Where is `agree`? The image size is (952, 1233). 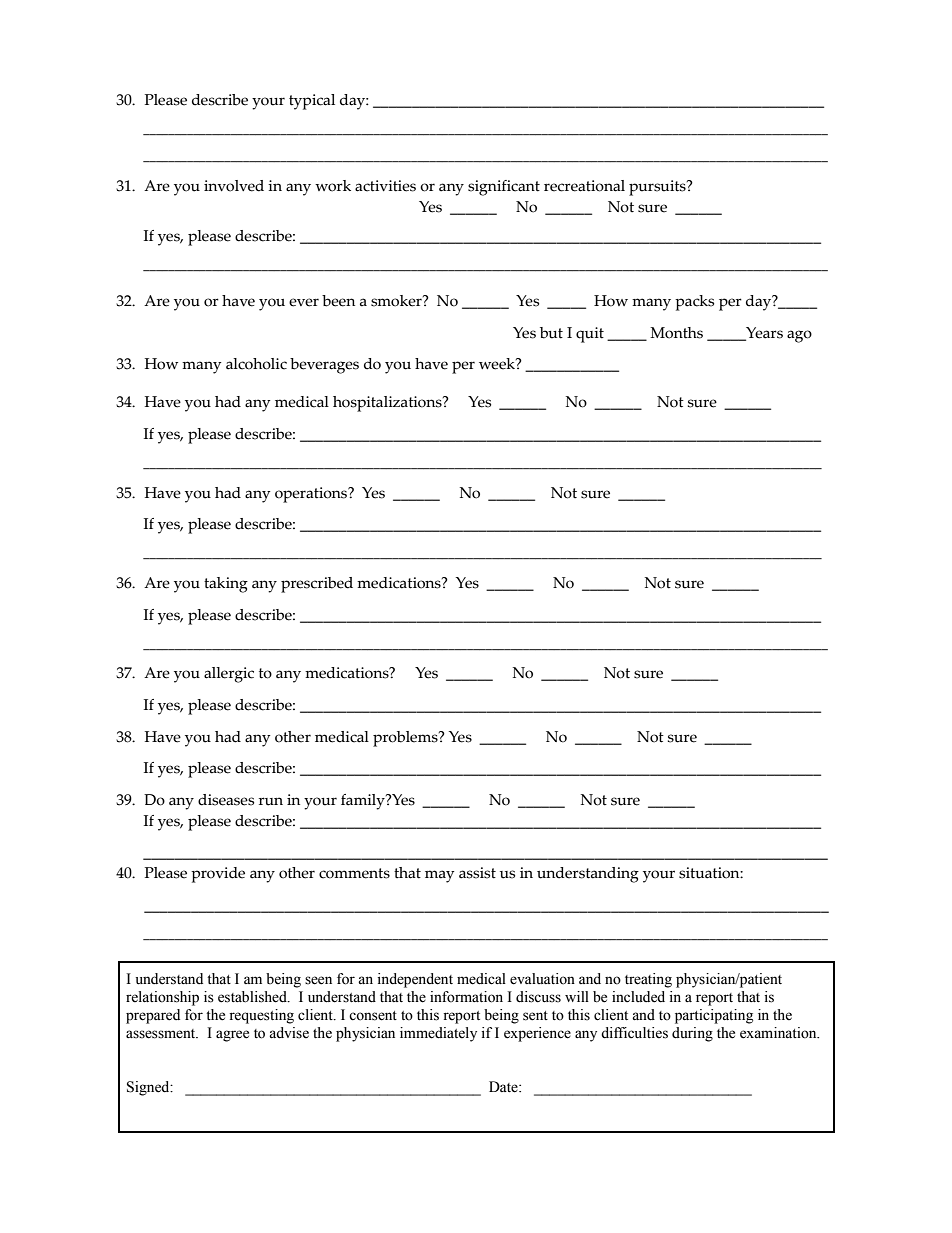
agree is located at coordinates (232, 1036).
